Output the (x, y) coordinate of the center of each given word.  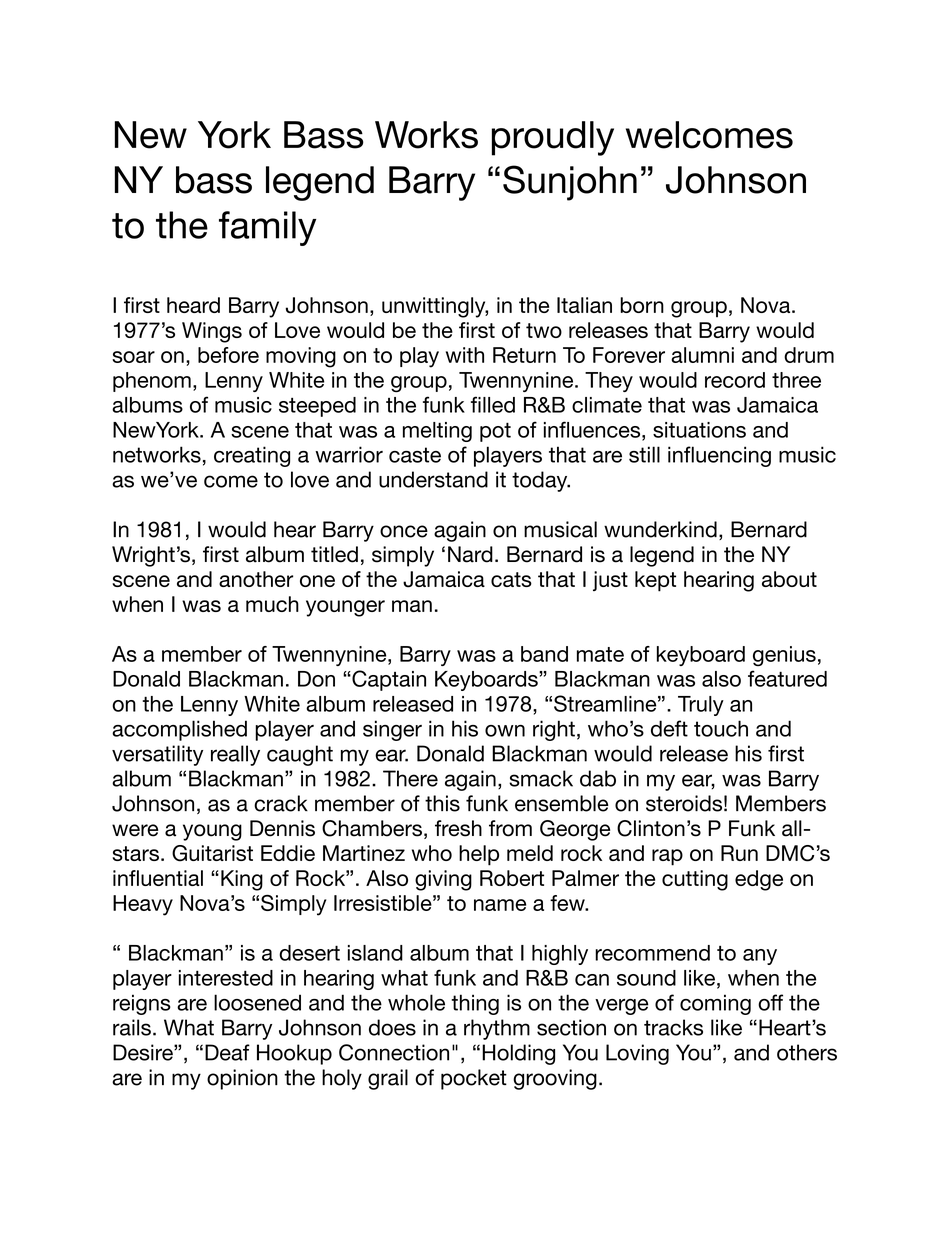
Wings (212, 332)
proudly (553, 138)
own (505, 731)
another (256, 579)
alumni (702, 355)
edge (759, 880)
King (242, 880)
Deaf (227, 1052)
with (465, 355)
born (642, 305)
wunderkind (660, 529)
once (404, 531)
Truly (701, 706)
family (267, 228)
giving (443, 880)
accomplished (179, 730)
